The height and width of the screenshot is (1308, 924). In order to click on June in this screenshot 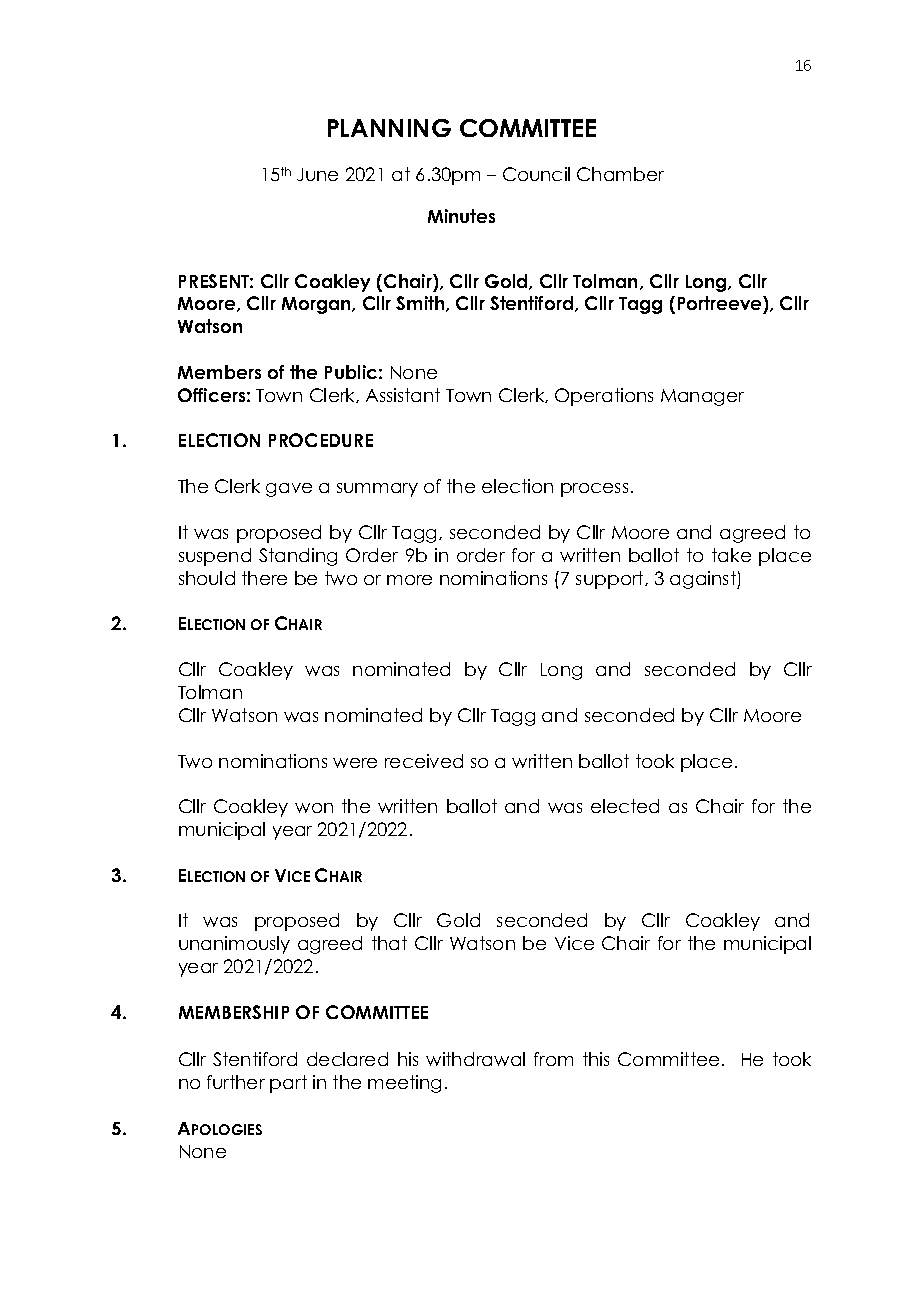, I will do `click(317, 174)`.
